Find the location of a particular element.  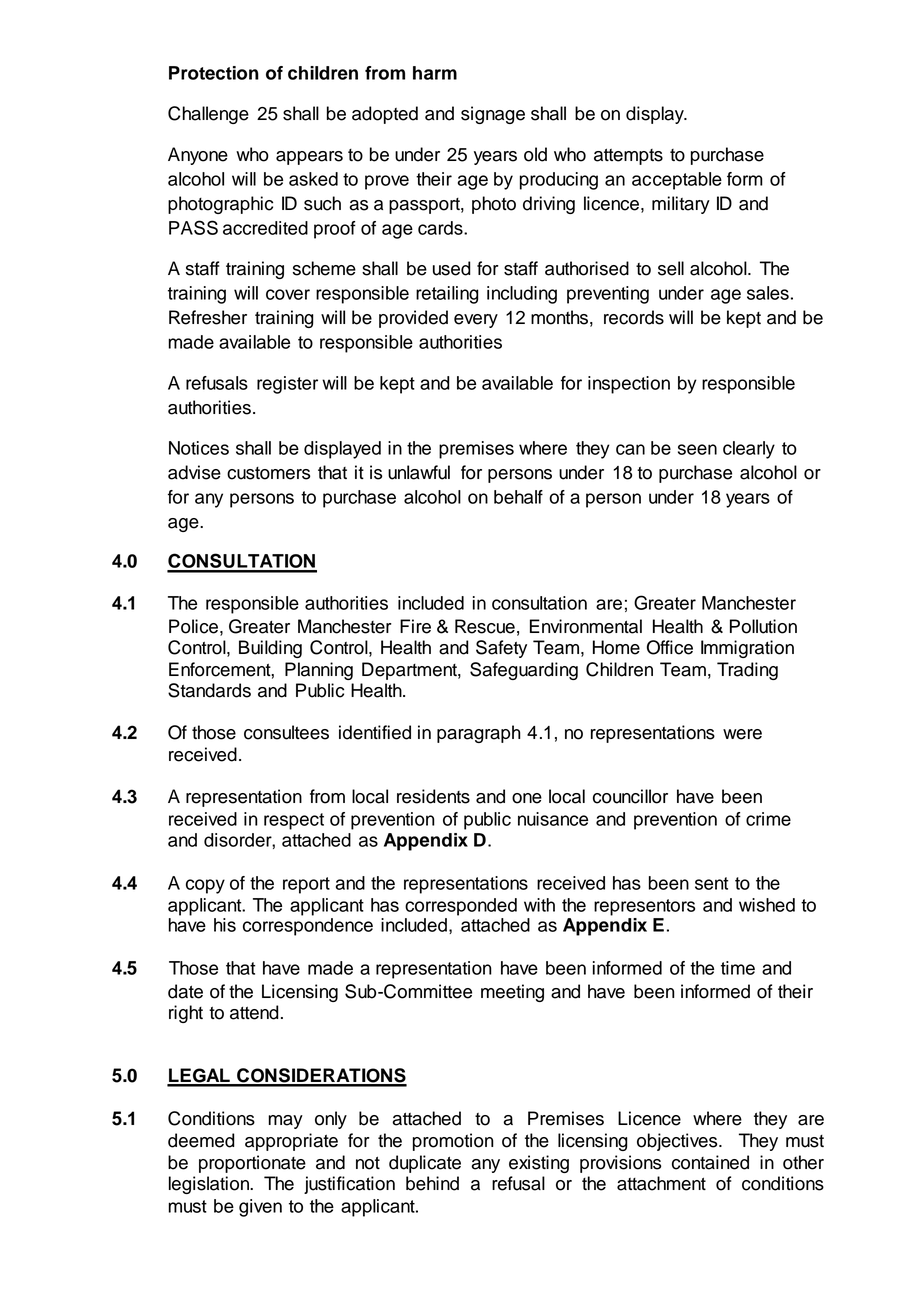

clearly is located at coordinates (749, 450).
